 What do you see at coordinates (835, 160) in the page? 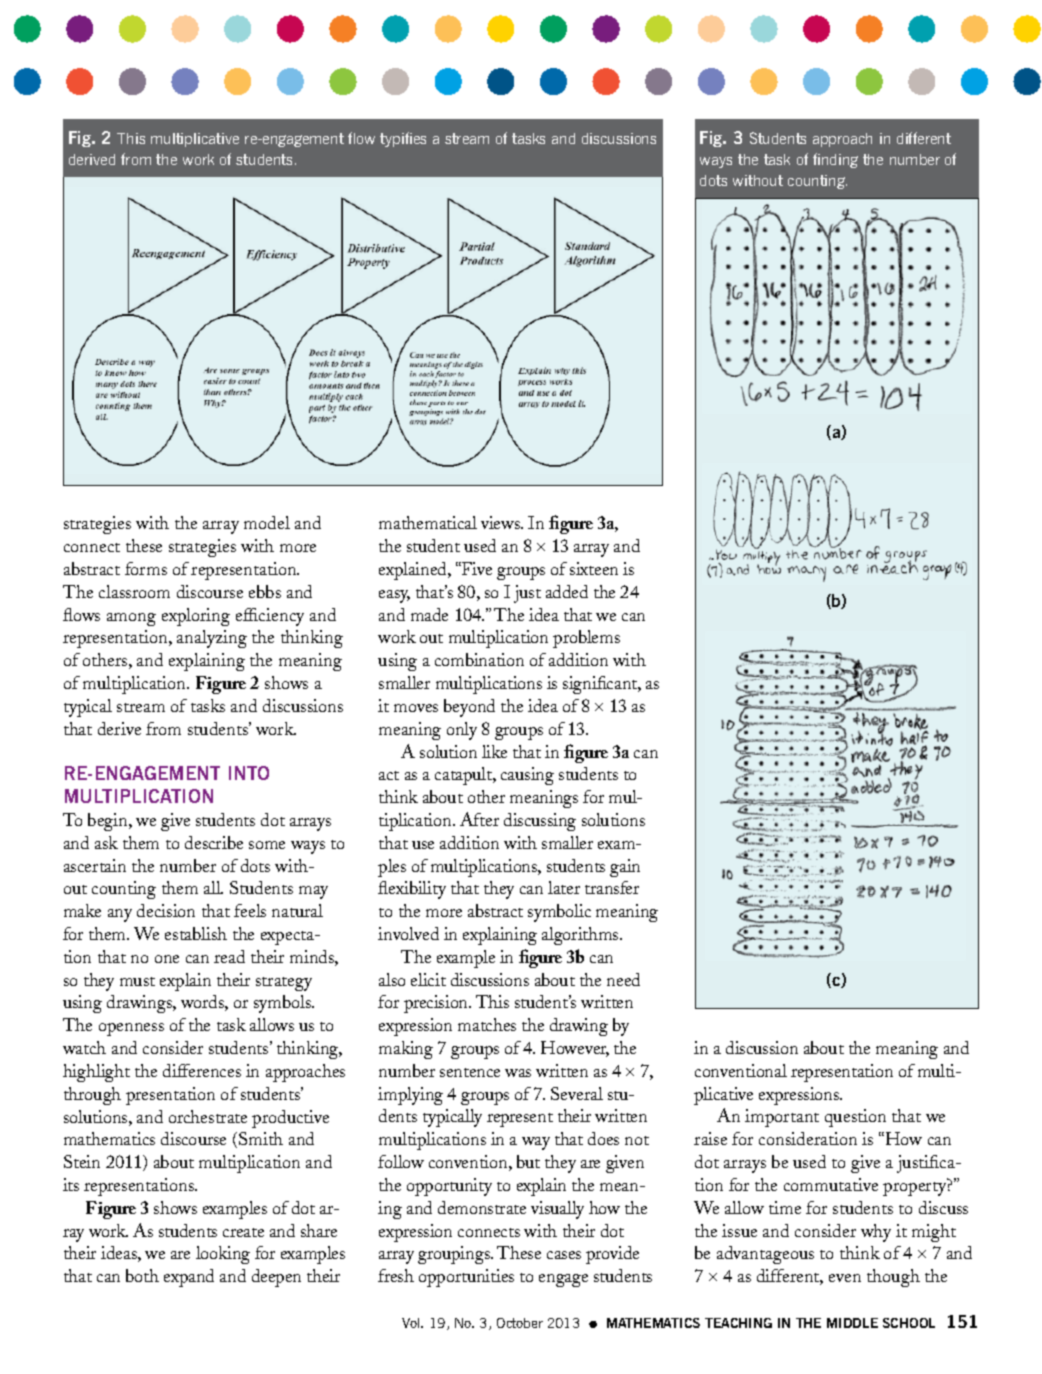
I see `finding` at bounding box center [835, 160].
